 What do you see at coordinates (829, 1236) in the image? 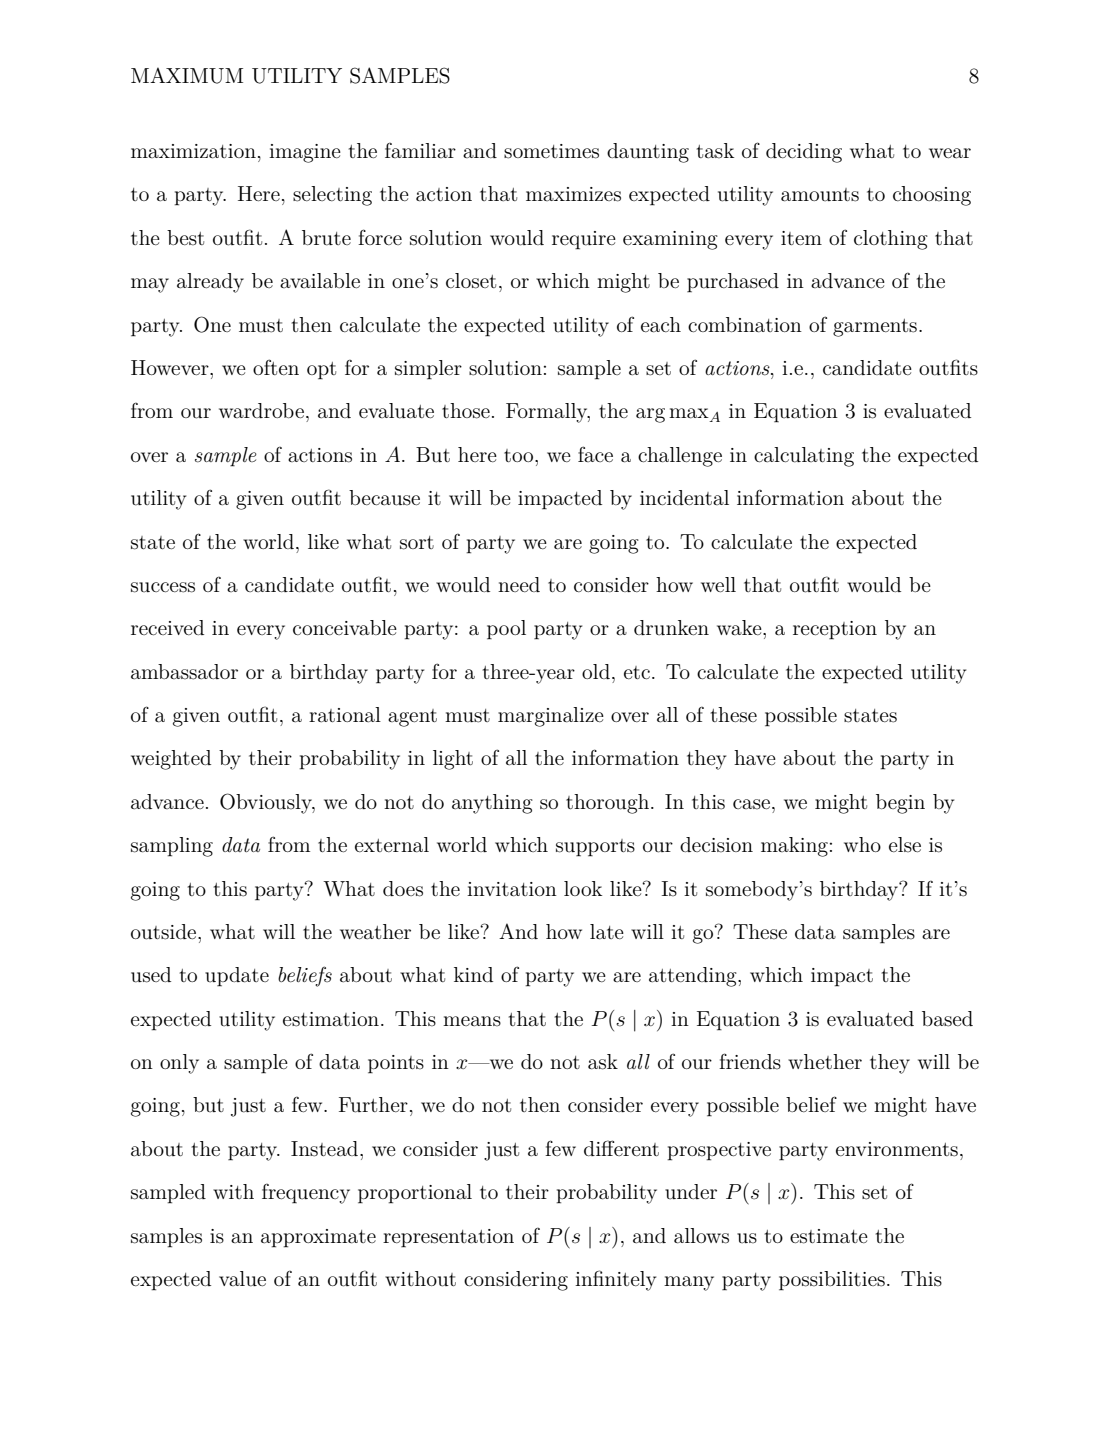
I see `estimate` at bounding box center [829, 1236].
